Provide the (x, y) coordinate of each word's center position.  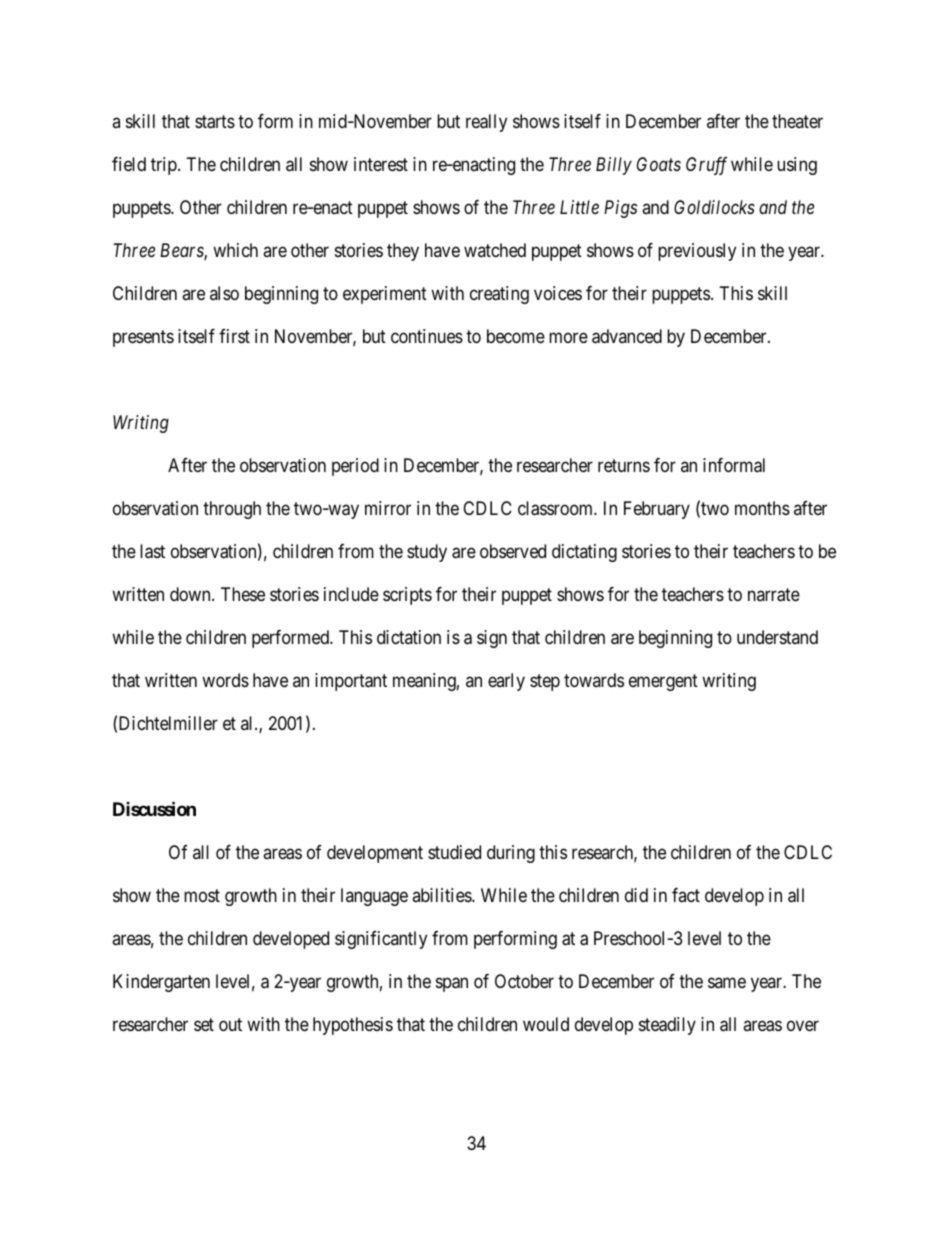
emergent (663, 682)
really (486, 123)
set (204, 1024)
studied (454, 852)
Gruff (706, 166)
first (234, 336)
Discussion (154, 809)
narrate (774, 595)
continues (427, 336)
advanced (627, 336)
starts (215, 122)
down (191, 594)
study (427, 553)
